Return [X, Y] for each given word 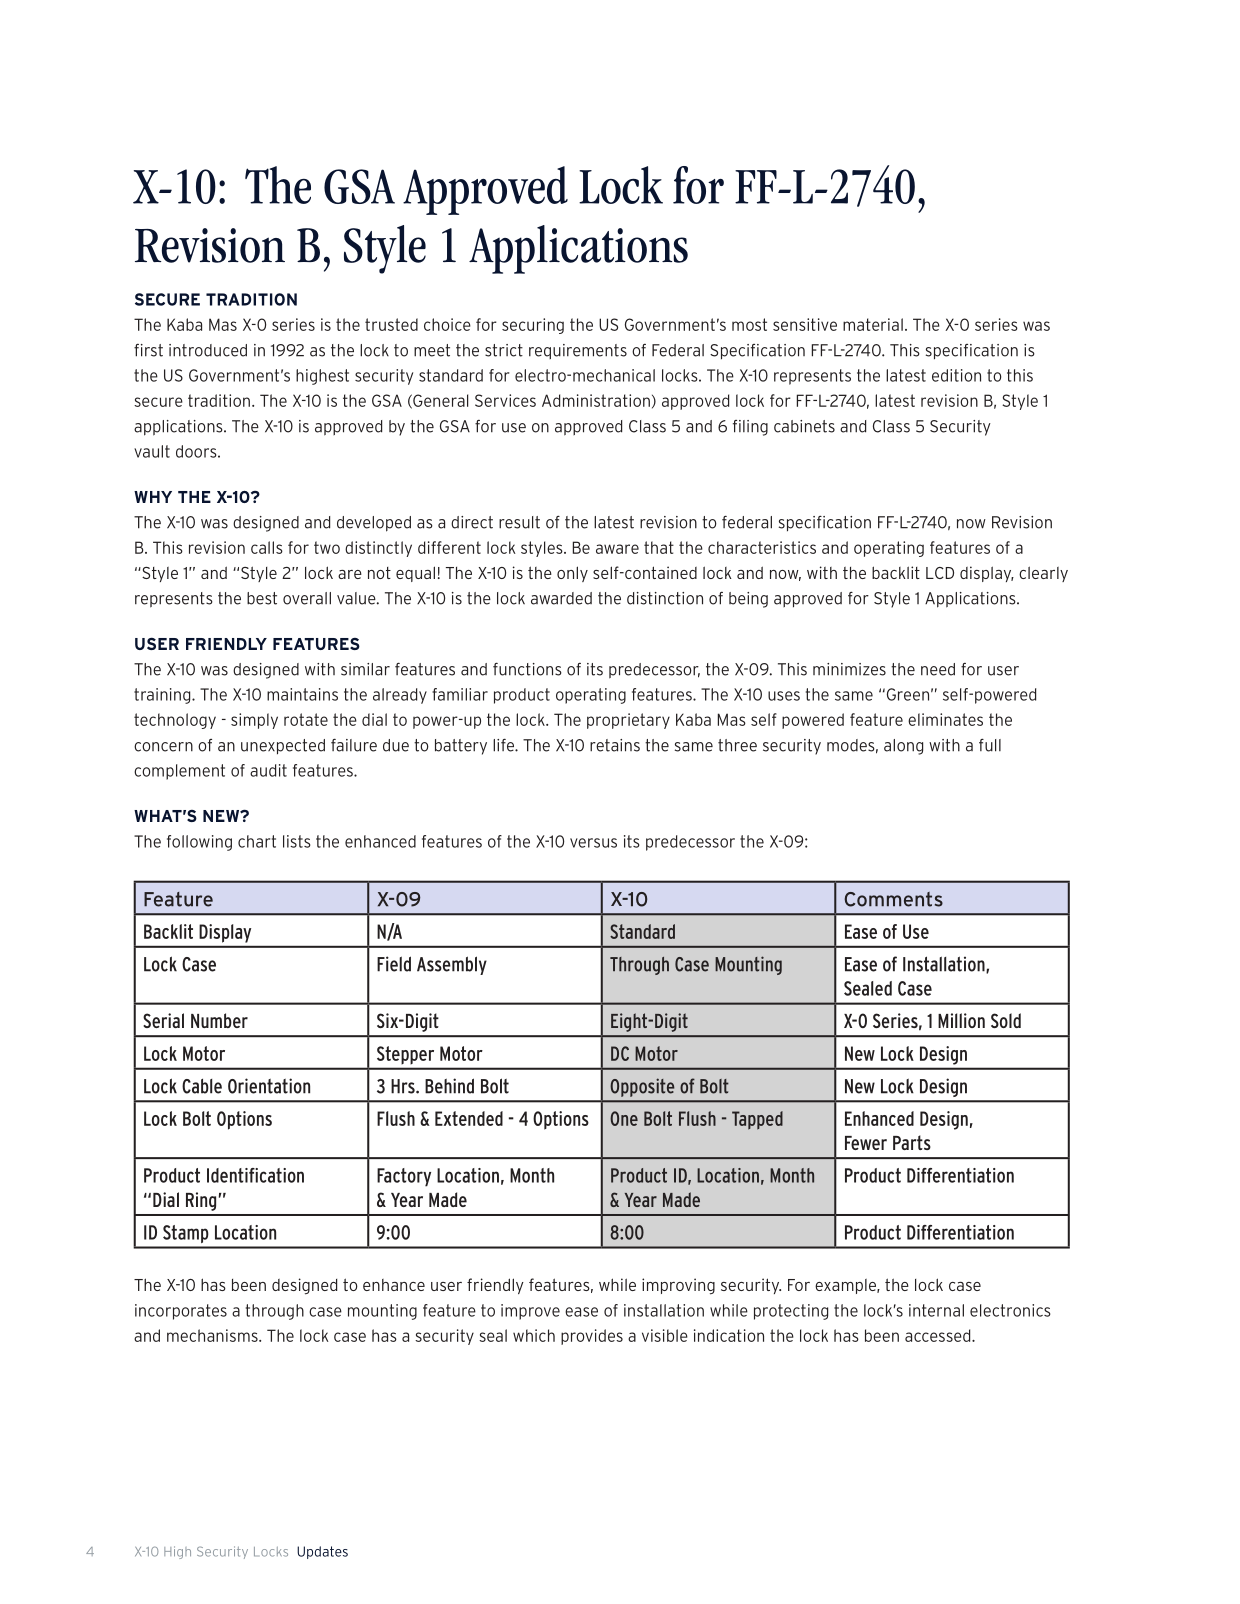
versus [593, 843]
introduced [208, 350]
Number [219, 1020]
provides [592, 1337]
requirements [578, 351]
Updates [322, 1552]
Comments [893, 899]
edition [956, 375]
